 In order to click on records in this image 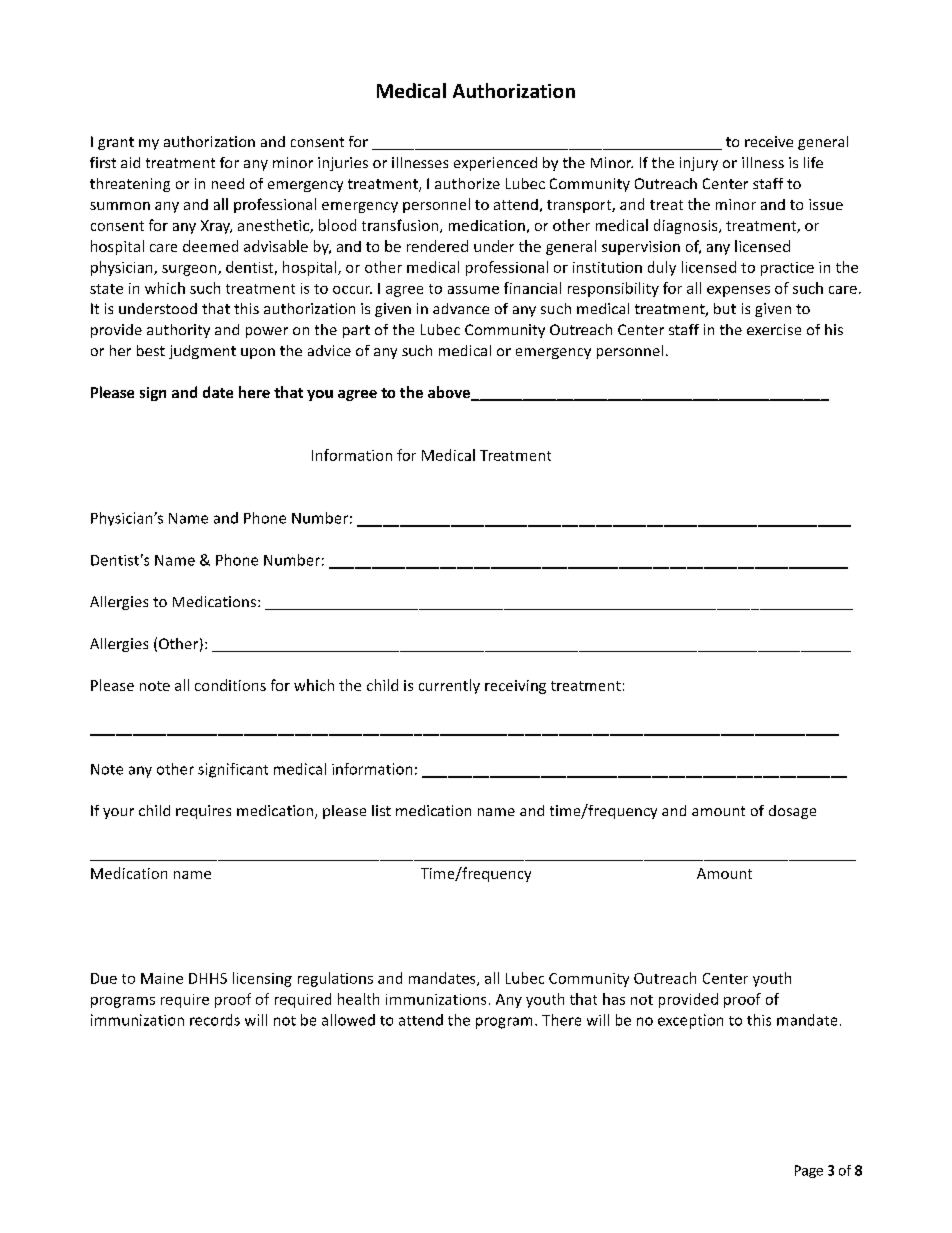, I will do `click(215, 1020)`.
